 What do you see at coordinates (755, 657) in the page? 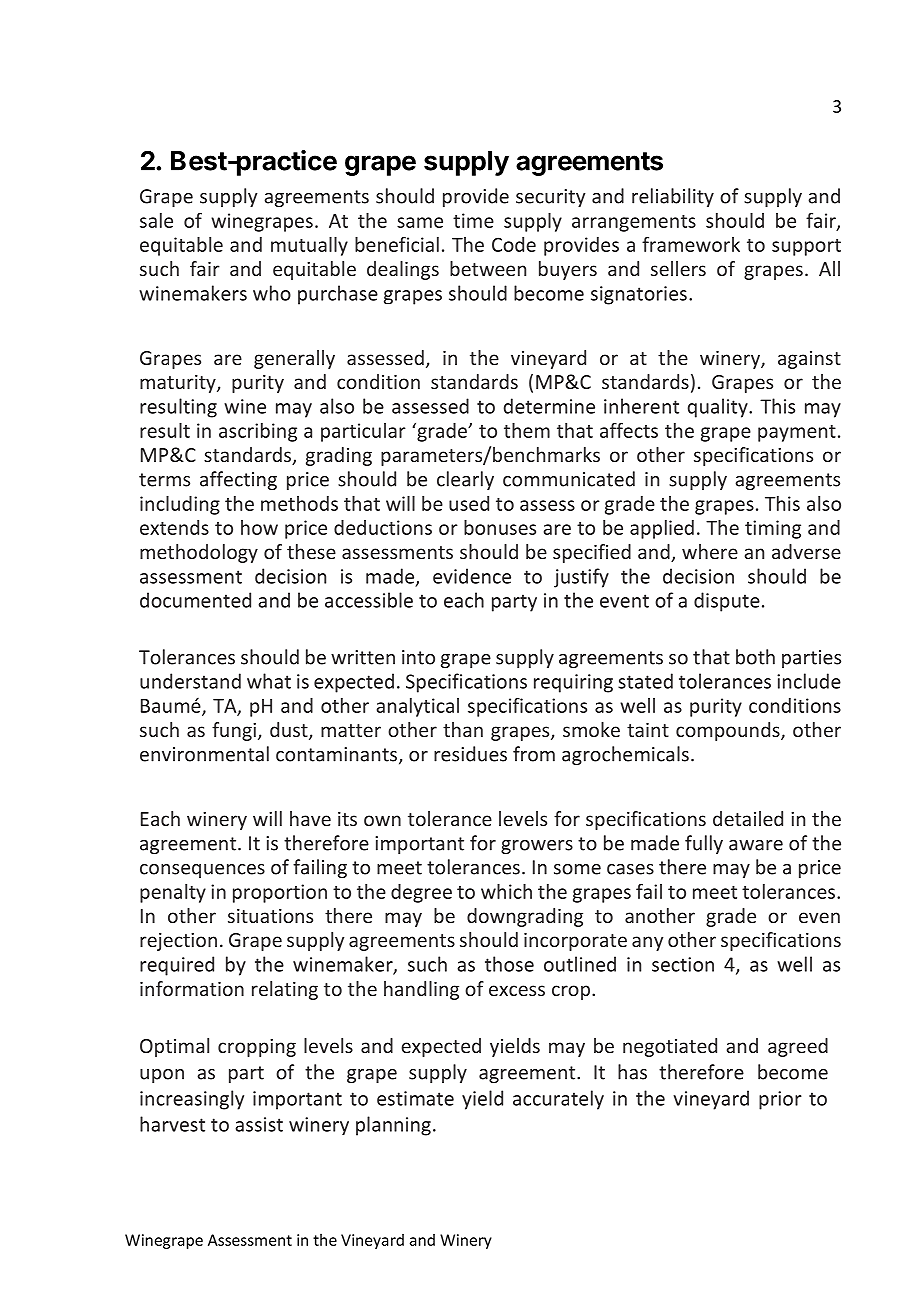
I see `both` at bounding box center [755, 657].
